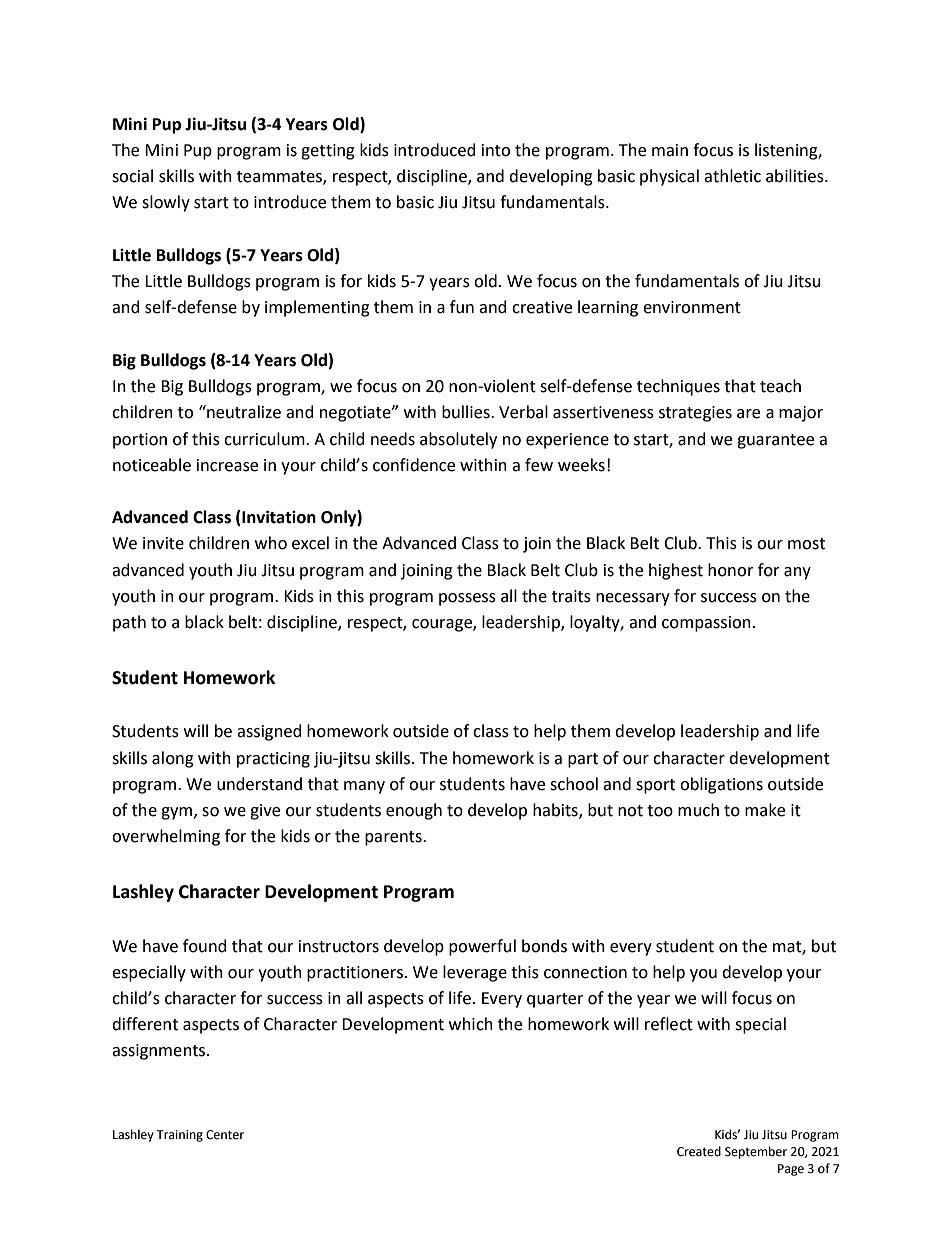 Image resolution: width=952 pixels, height=1233 pixels. What do you see at coordinates (129, 623) in the screenshot?
I see `path` at bounding box center [129, 623].
